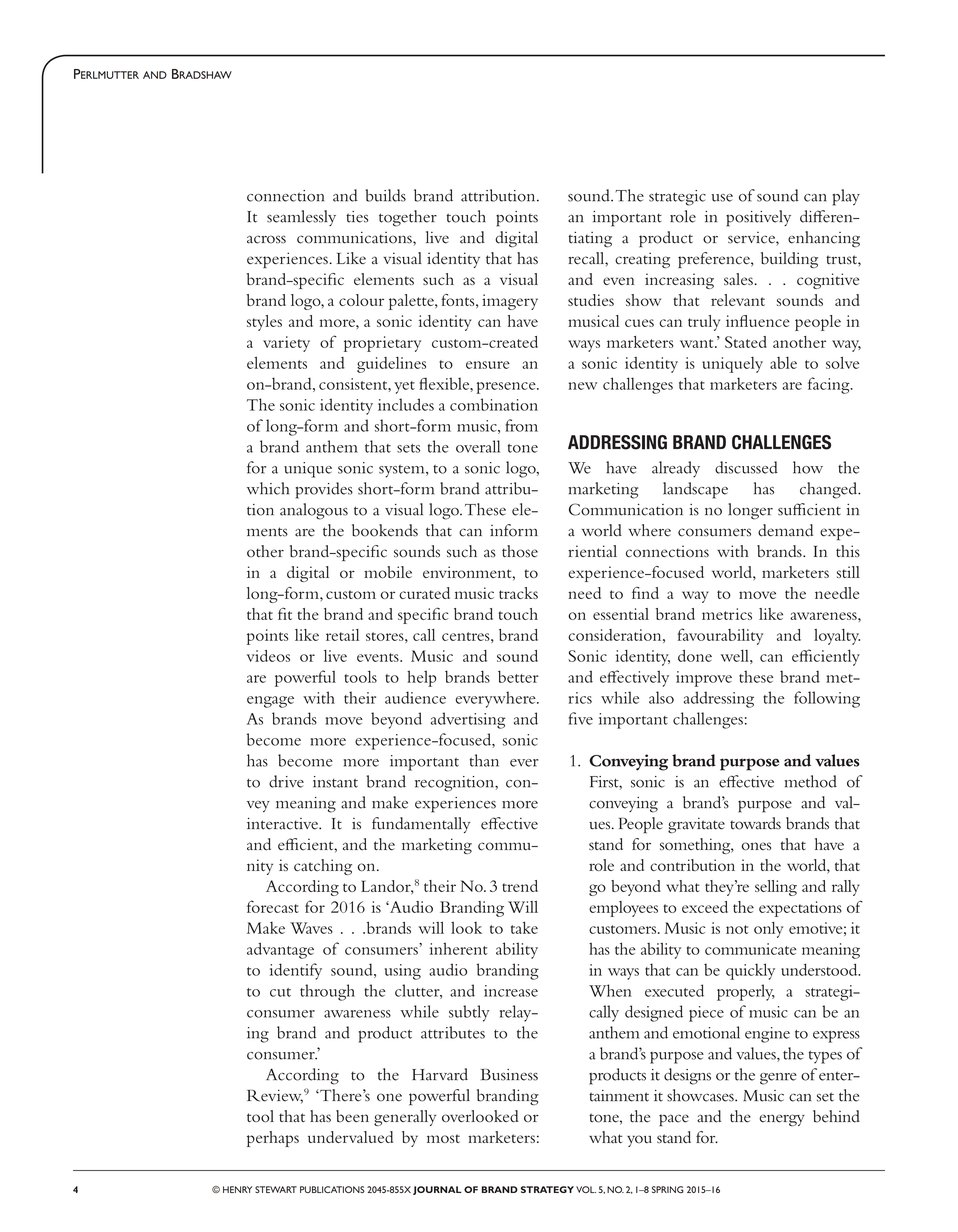 Image resolution: width=958 pixels, height=1232 pixels. Describe the element at coordinates (323, 867) in the screenshot. I see `catching` at that location.
